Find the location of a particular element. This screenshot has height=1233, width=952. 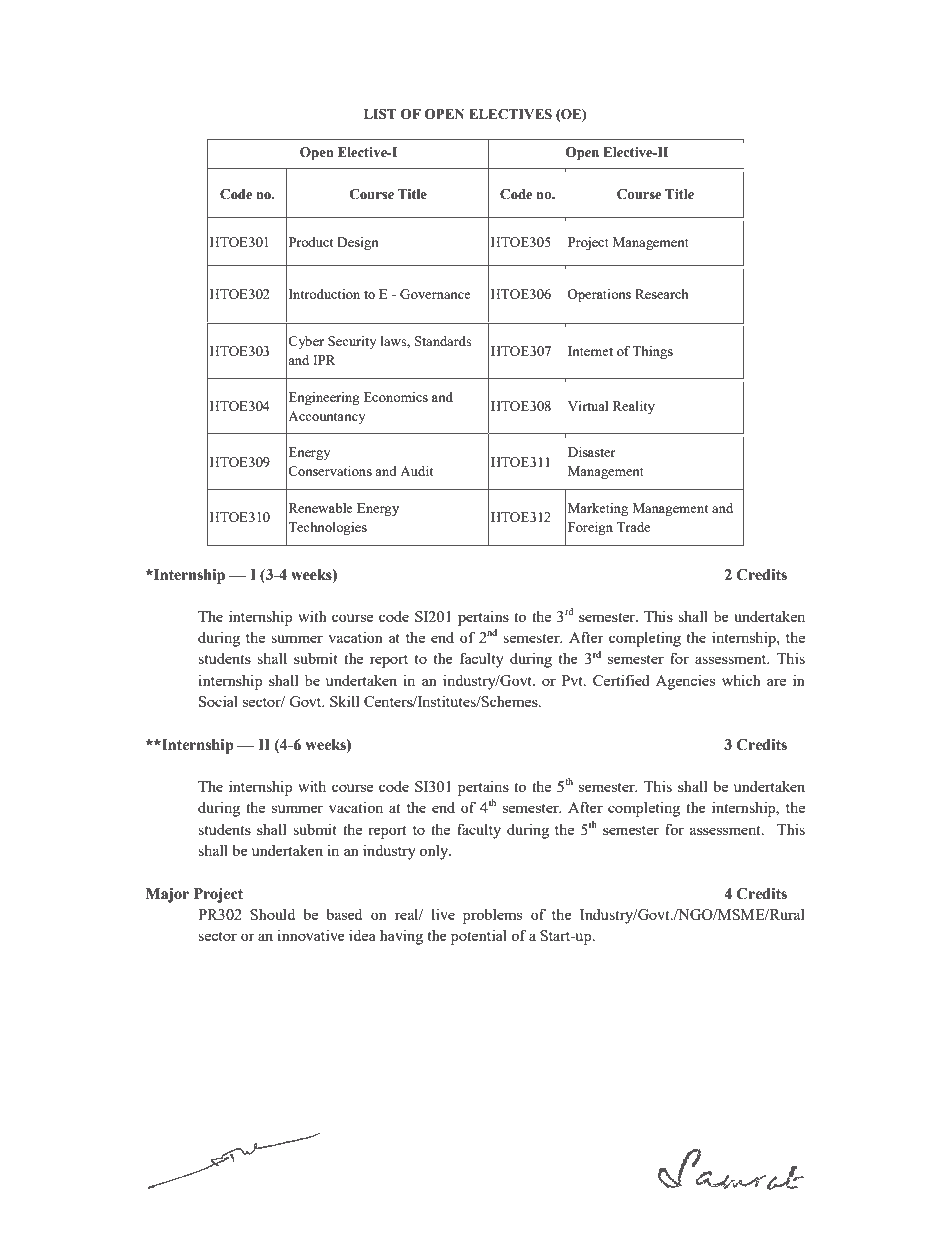

Pvt is located at coordinates (573, 680).
